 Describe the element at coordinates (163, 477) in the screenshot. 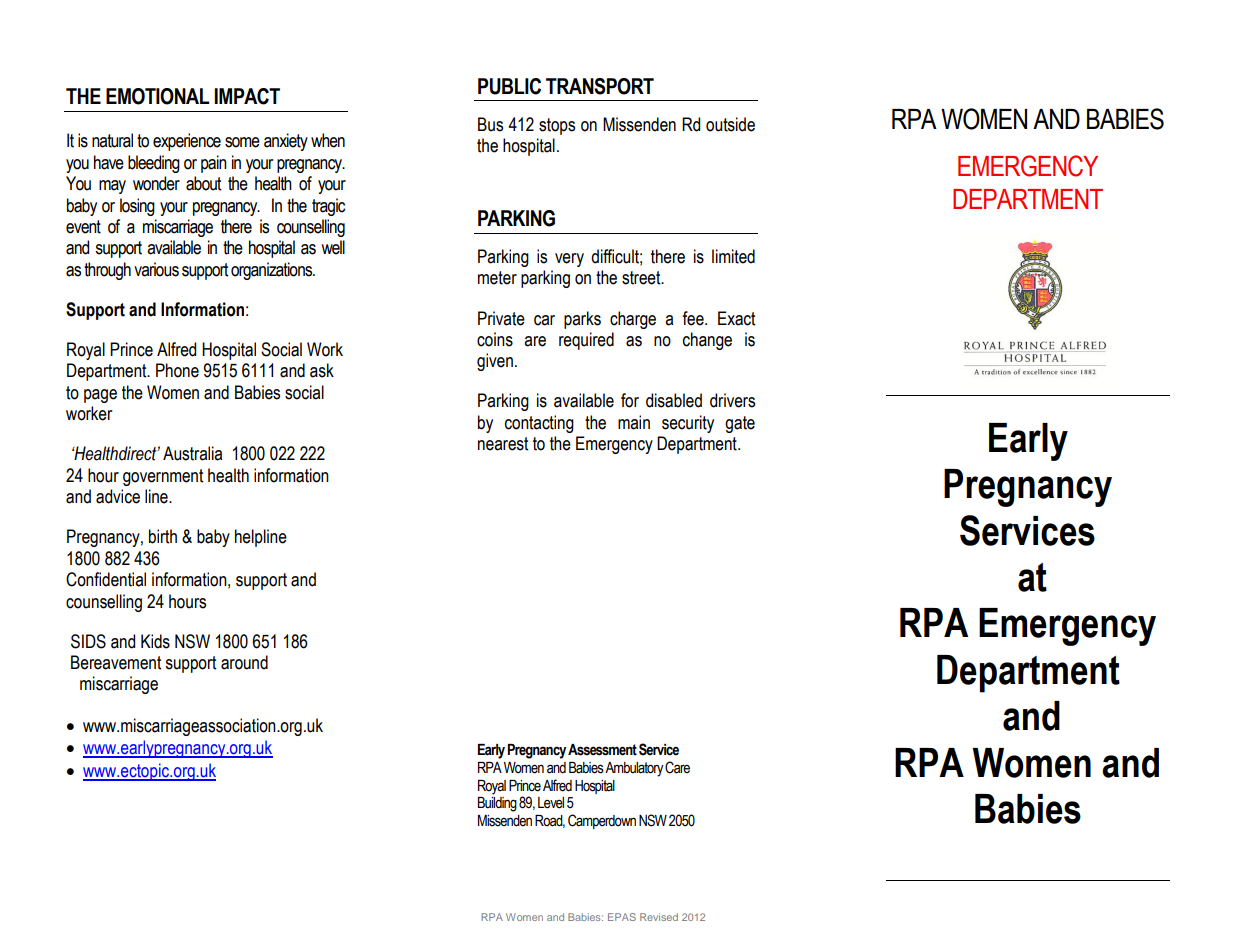

I see `government` at that location.
